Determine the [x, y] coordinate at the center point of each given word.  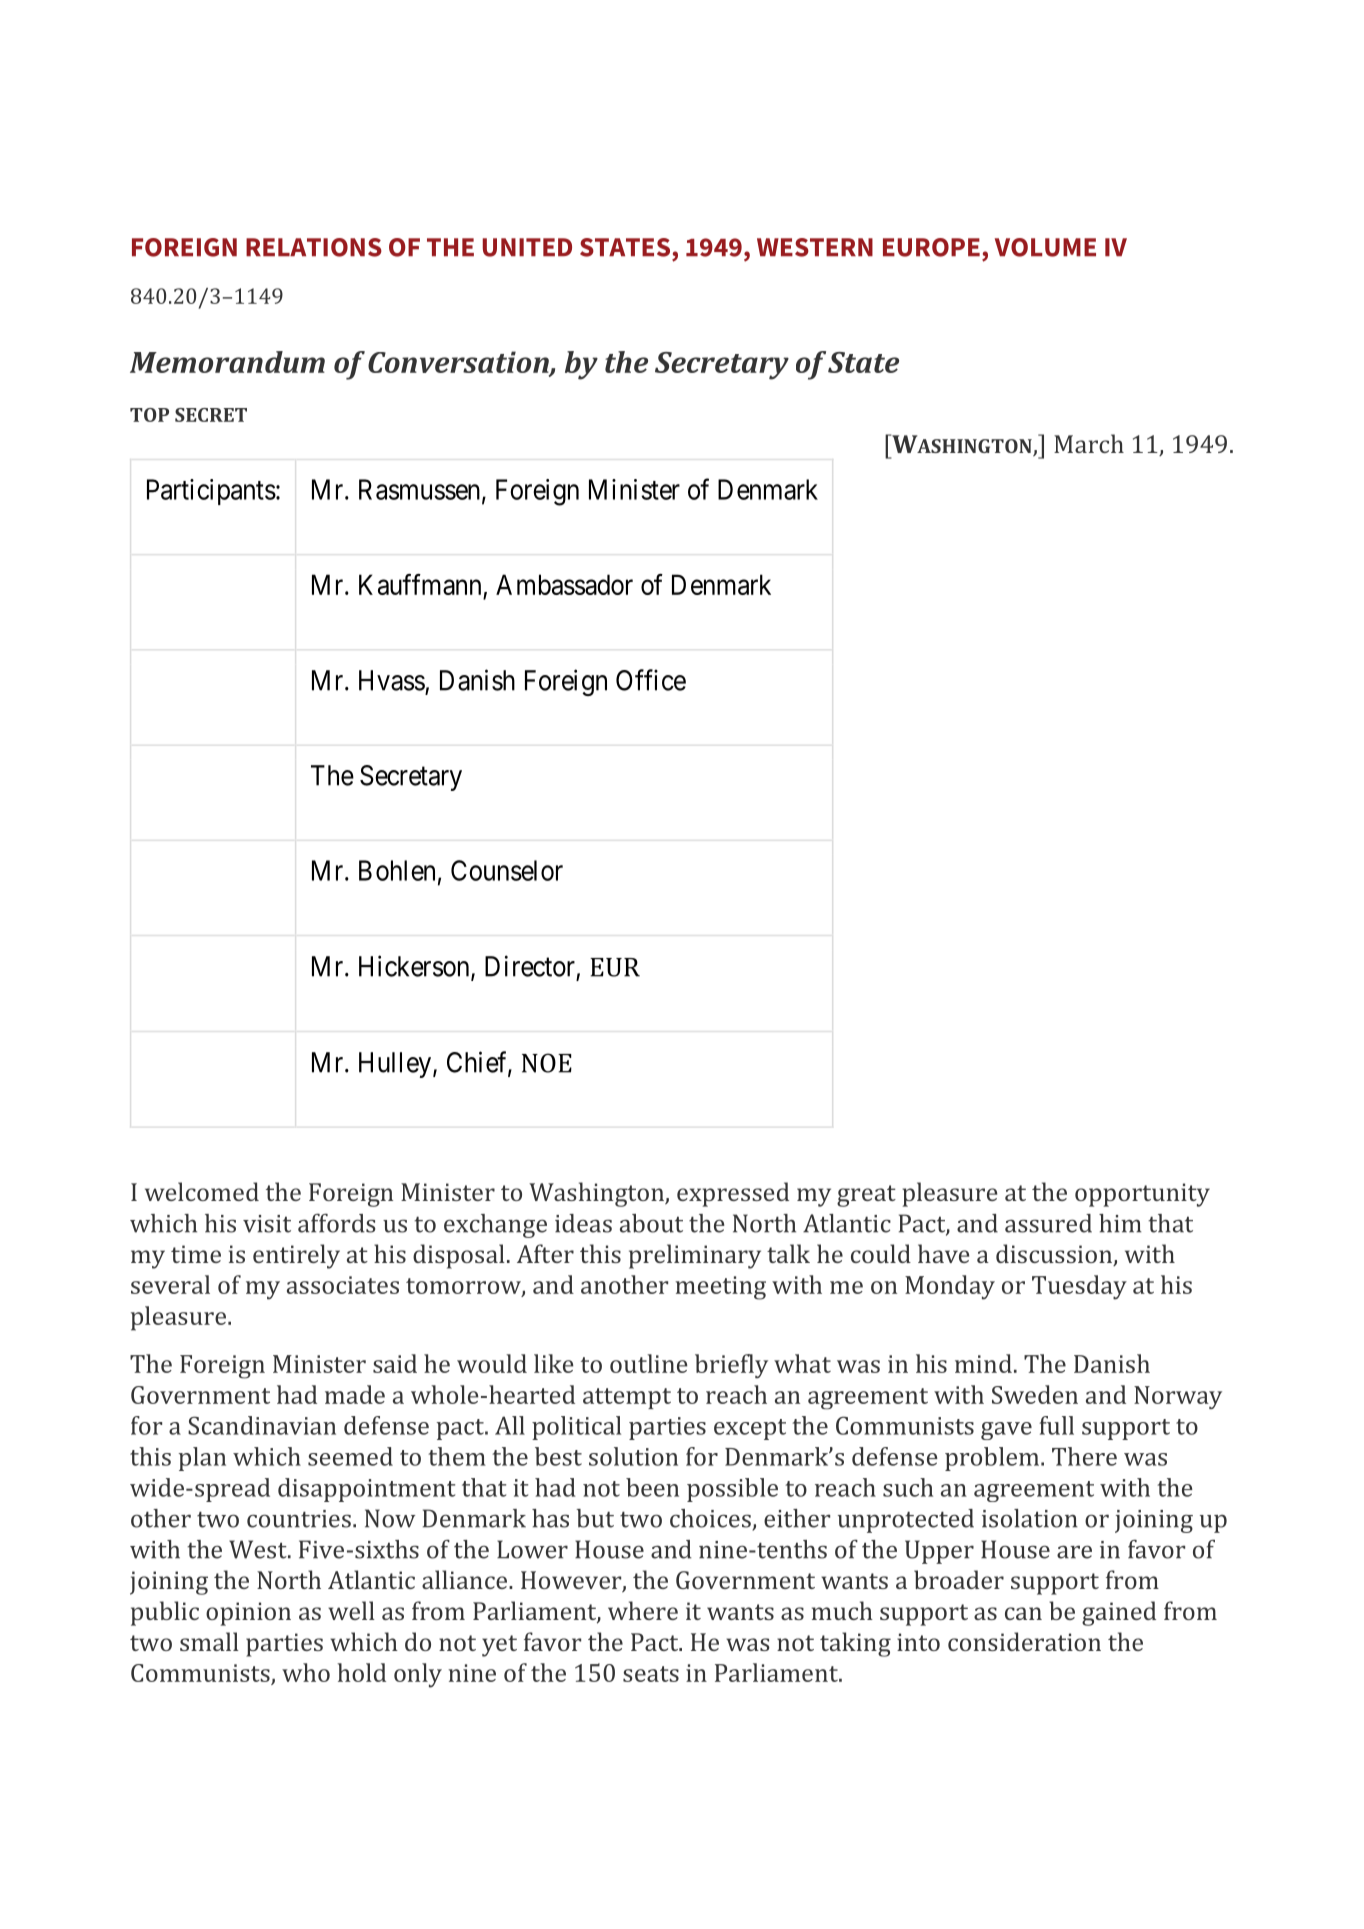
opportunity [1142, 1195]
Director [530, 966]
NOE [547, 1063]
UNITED [527, 247]
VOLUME [1045, 247]
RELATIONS [314, 247]
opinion [248, 1614]
